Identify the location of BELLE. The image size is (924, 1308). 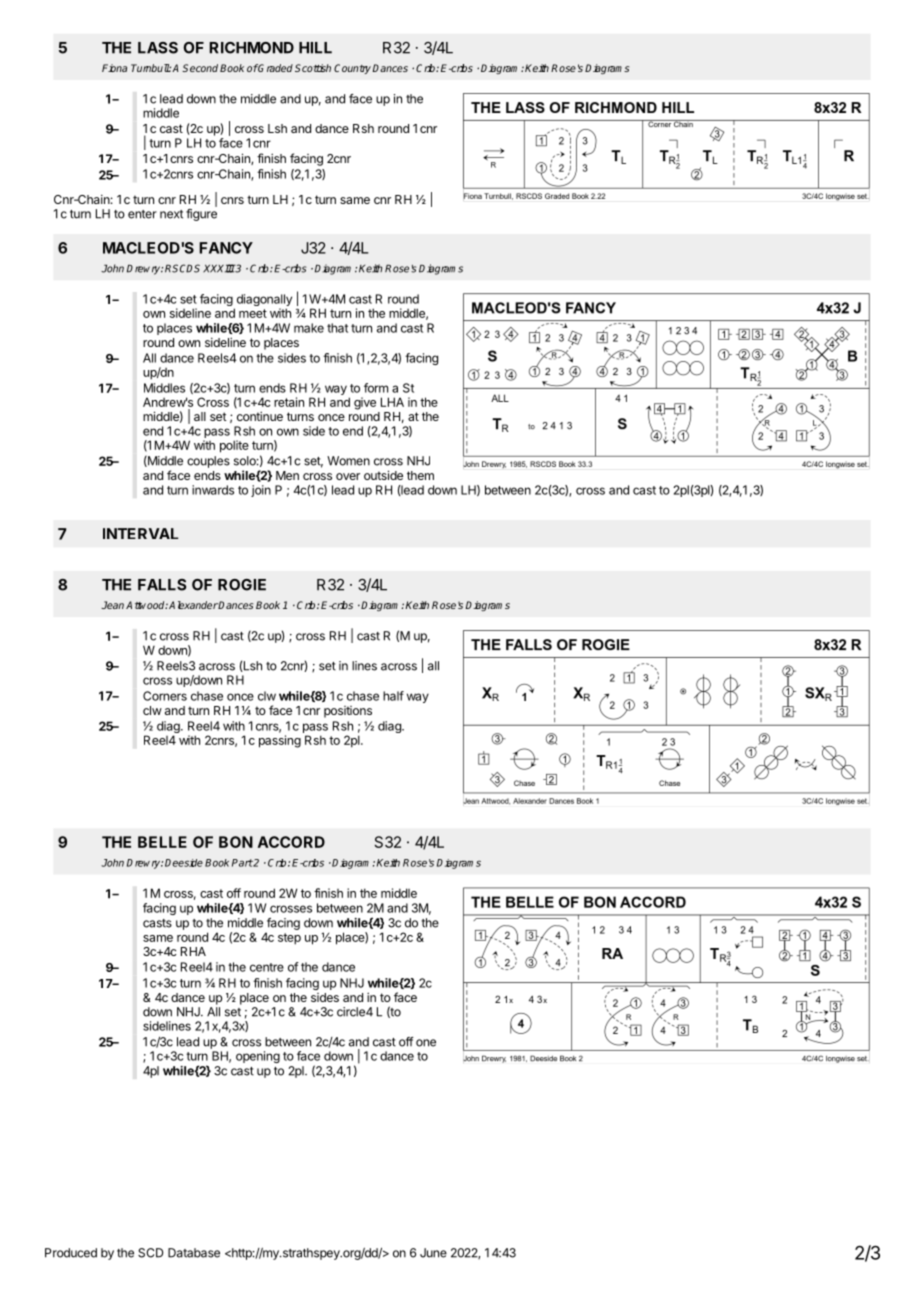
(162, 842).
